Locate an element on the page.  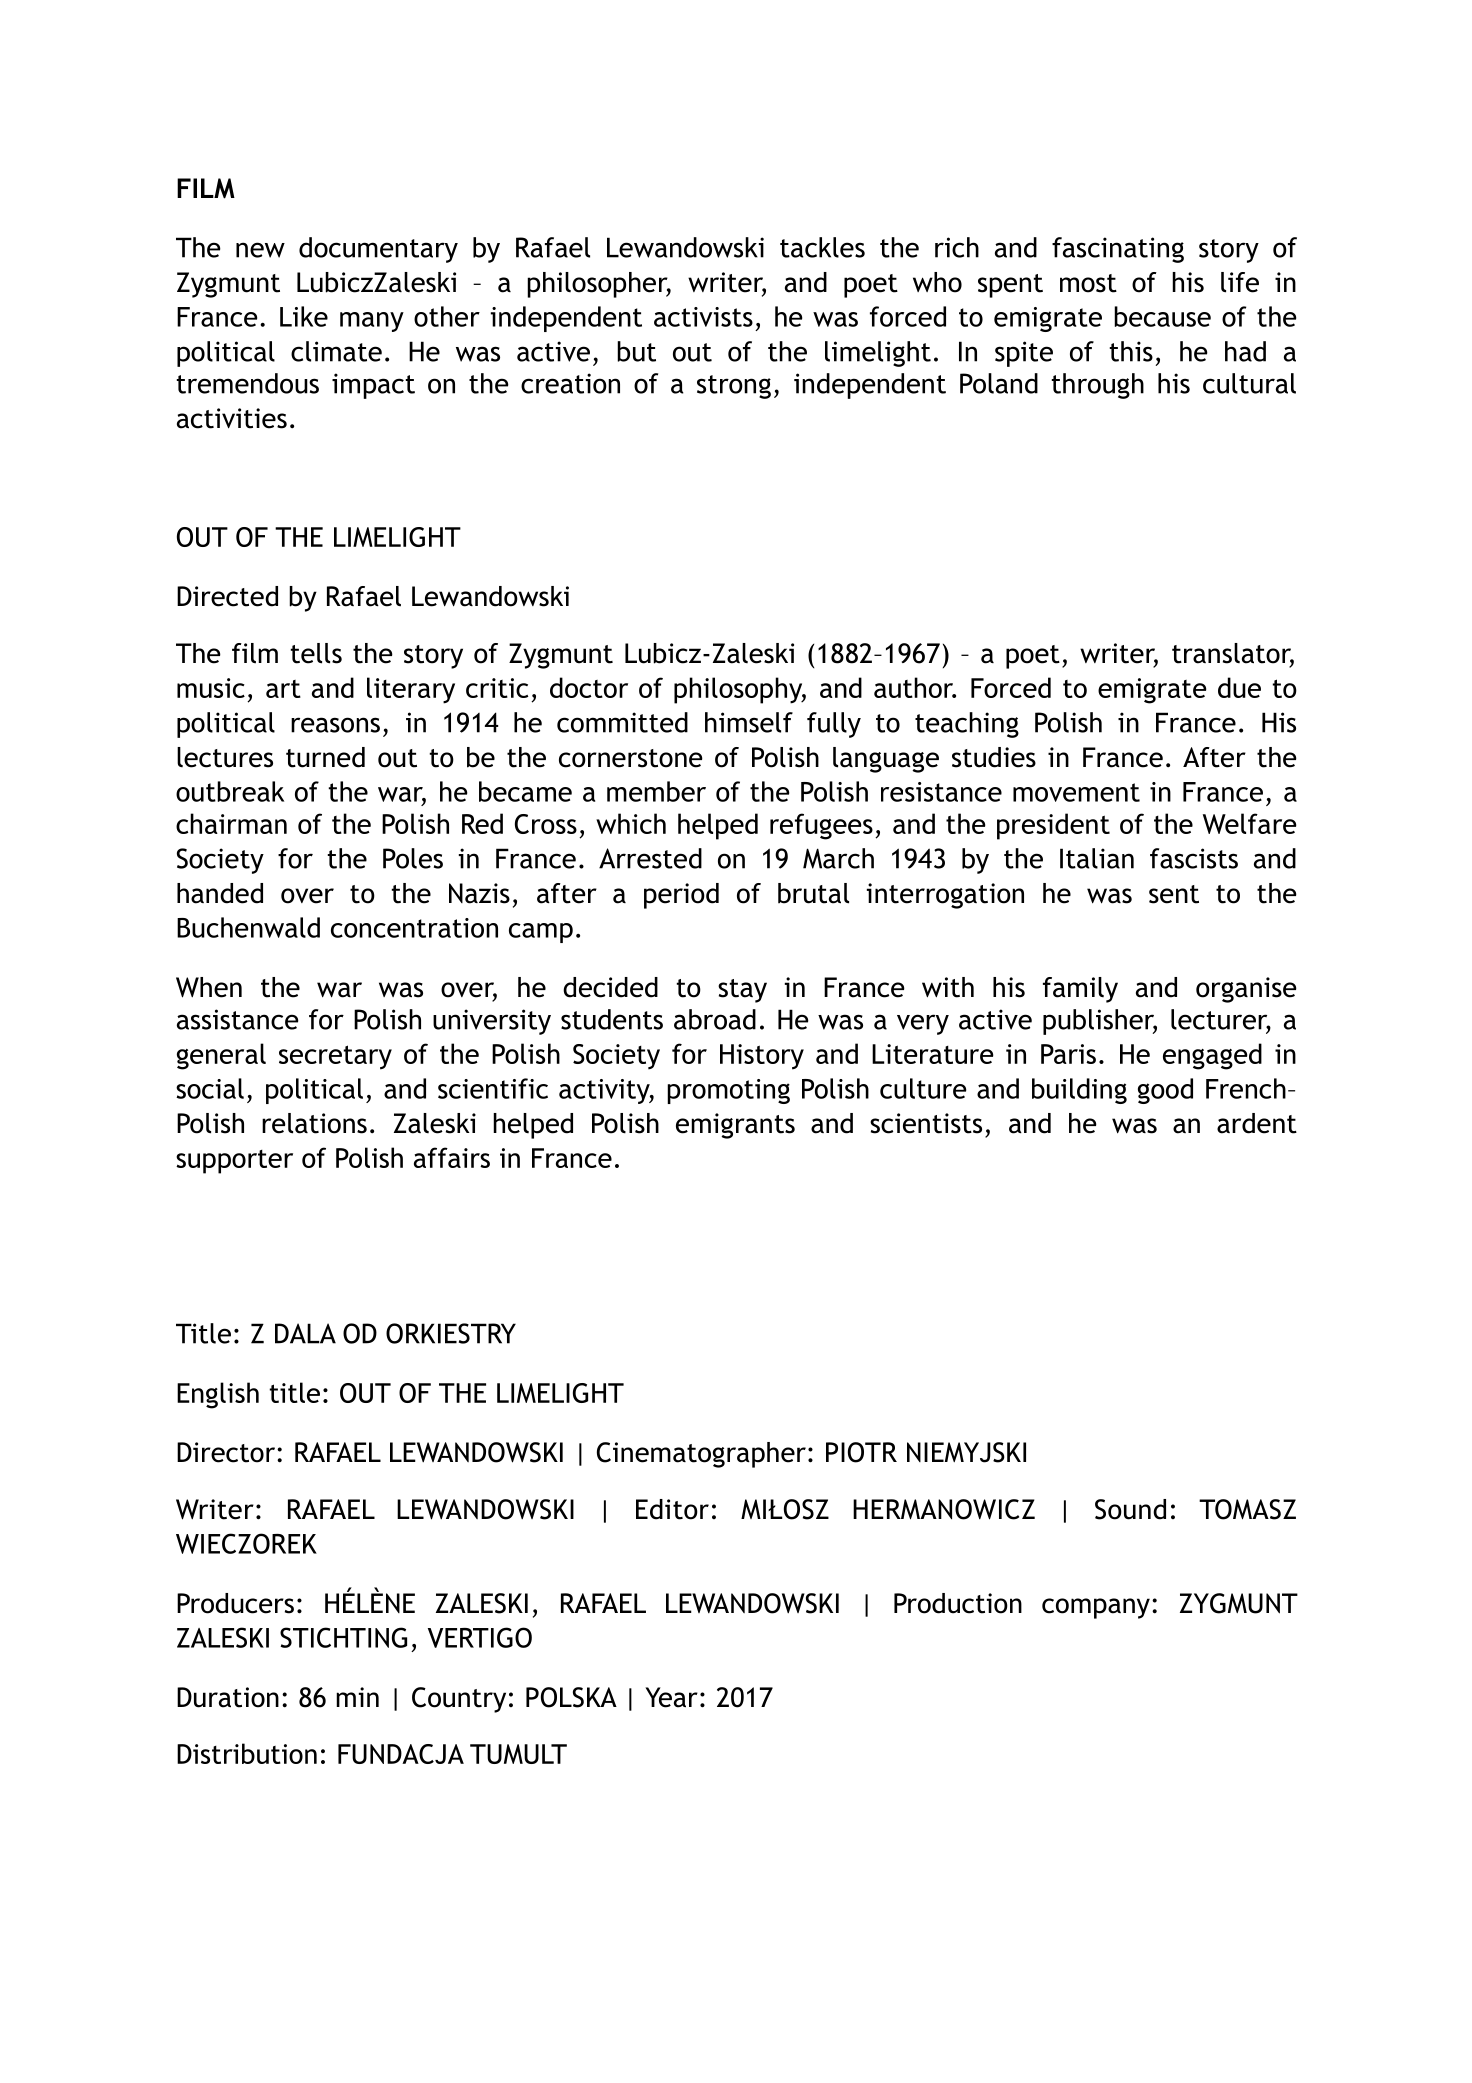
Like is located at coordinates (304, 316).
